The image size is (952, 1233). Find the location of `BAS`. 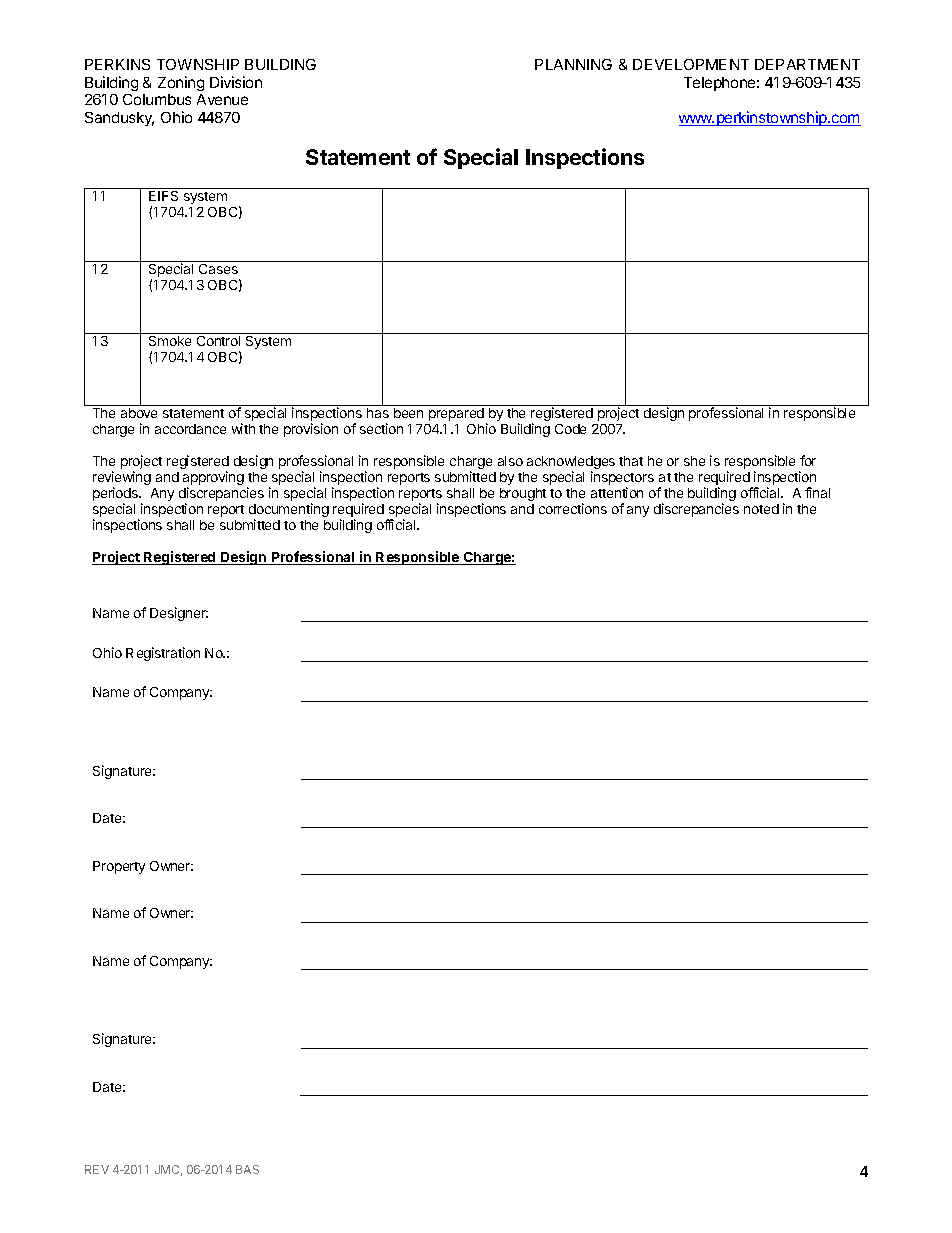

BAS is located at coordinates (247, 1169).
